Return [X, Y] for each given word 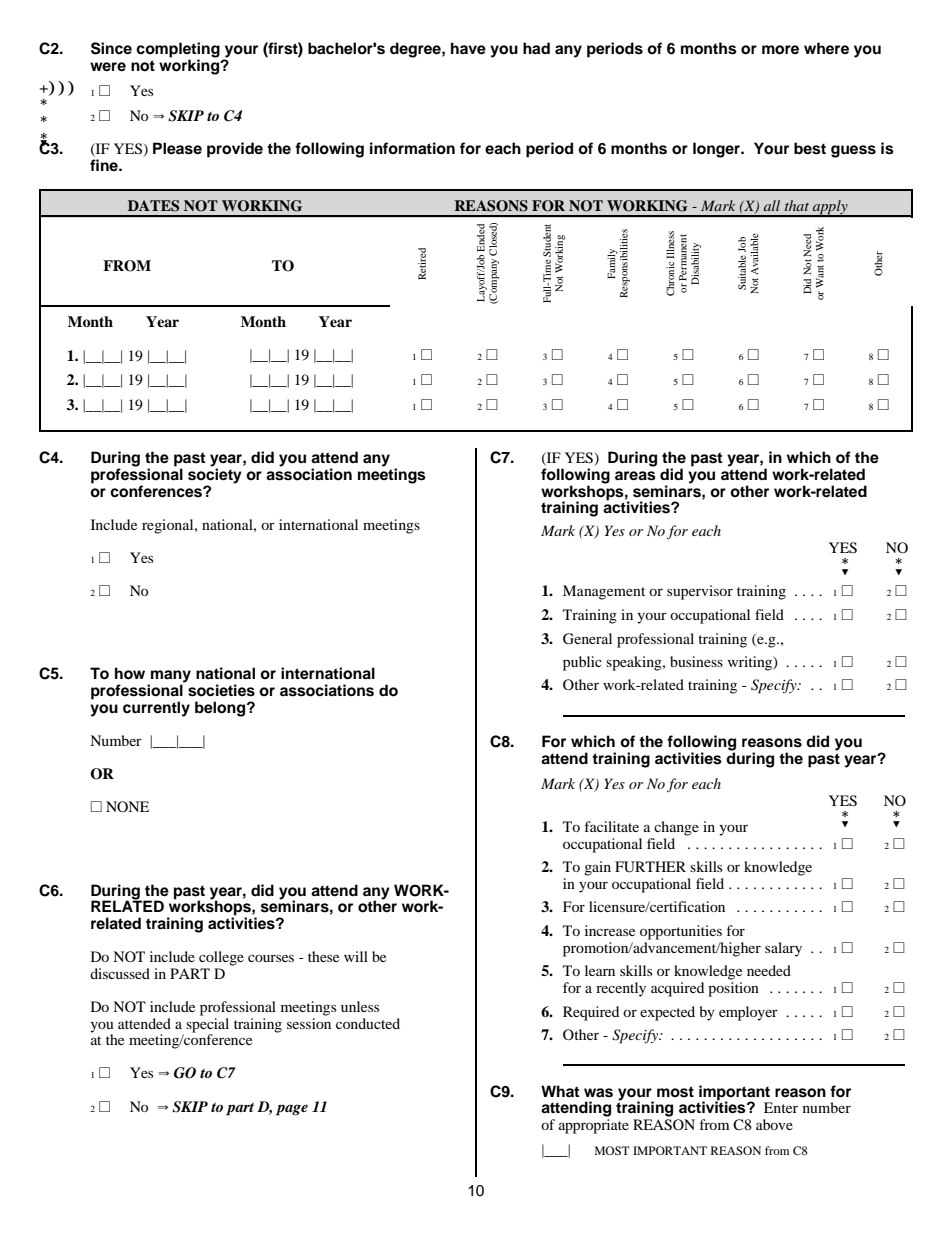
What [560, 1091]
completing [178, 51]
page [292, 1110]
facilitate [612, 826]
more [780, 50]
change [676, 828]
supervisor [700, 592]
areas [635, 476]
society [215, 476]
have [468, 48]
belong [221, 709]
